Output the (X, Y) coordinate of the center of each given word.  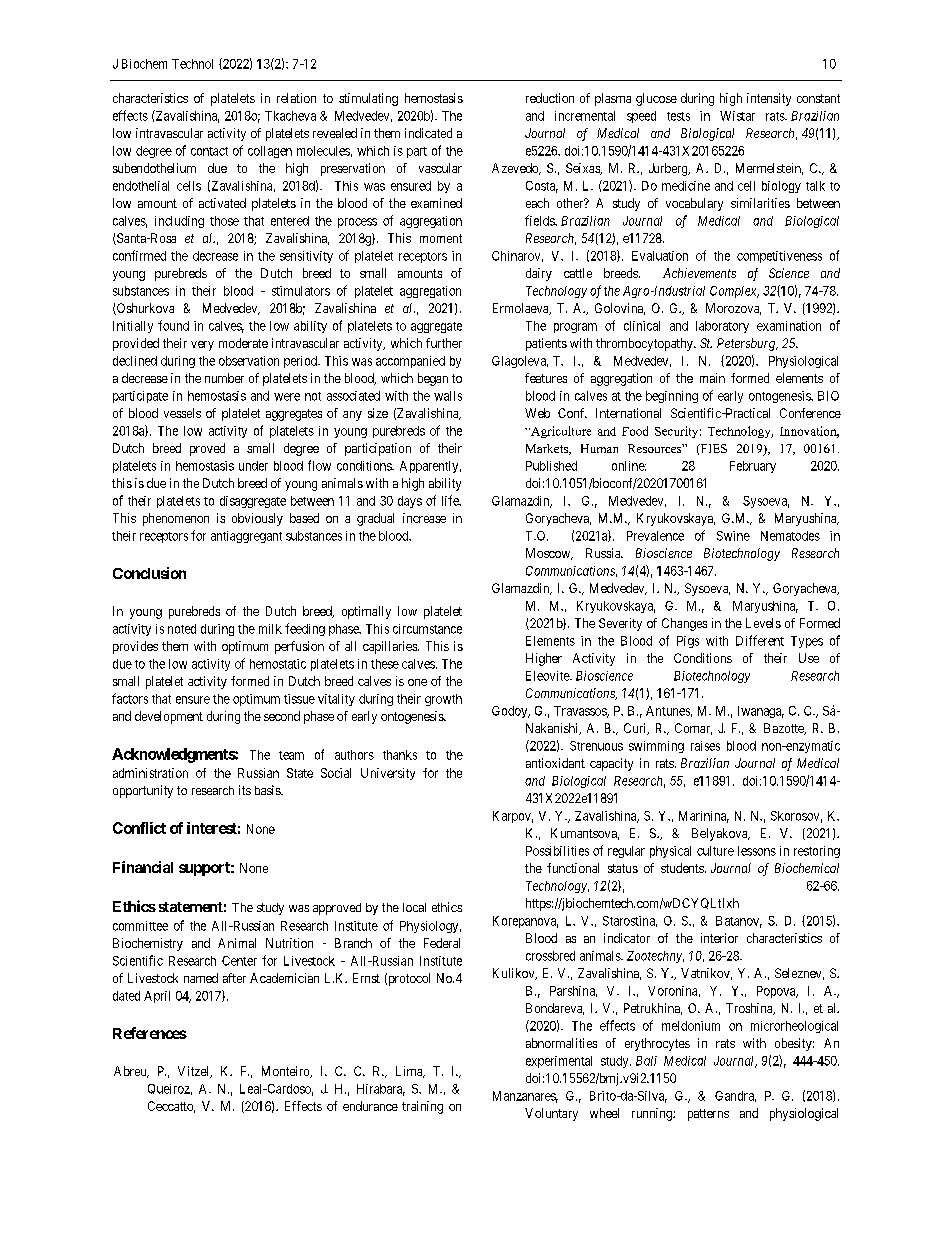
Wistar (737, 116)
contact (209, 151)
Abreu (131, 1072)
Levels (763, 623)
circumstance (427, 629)
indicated (428, 133)
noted (182, 629)
